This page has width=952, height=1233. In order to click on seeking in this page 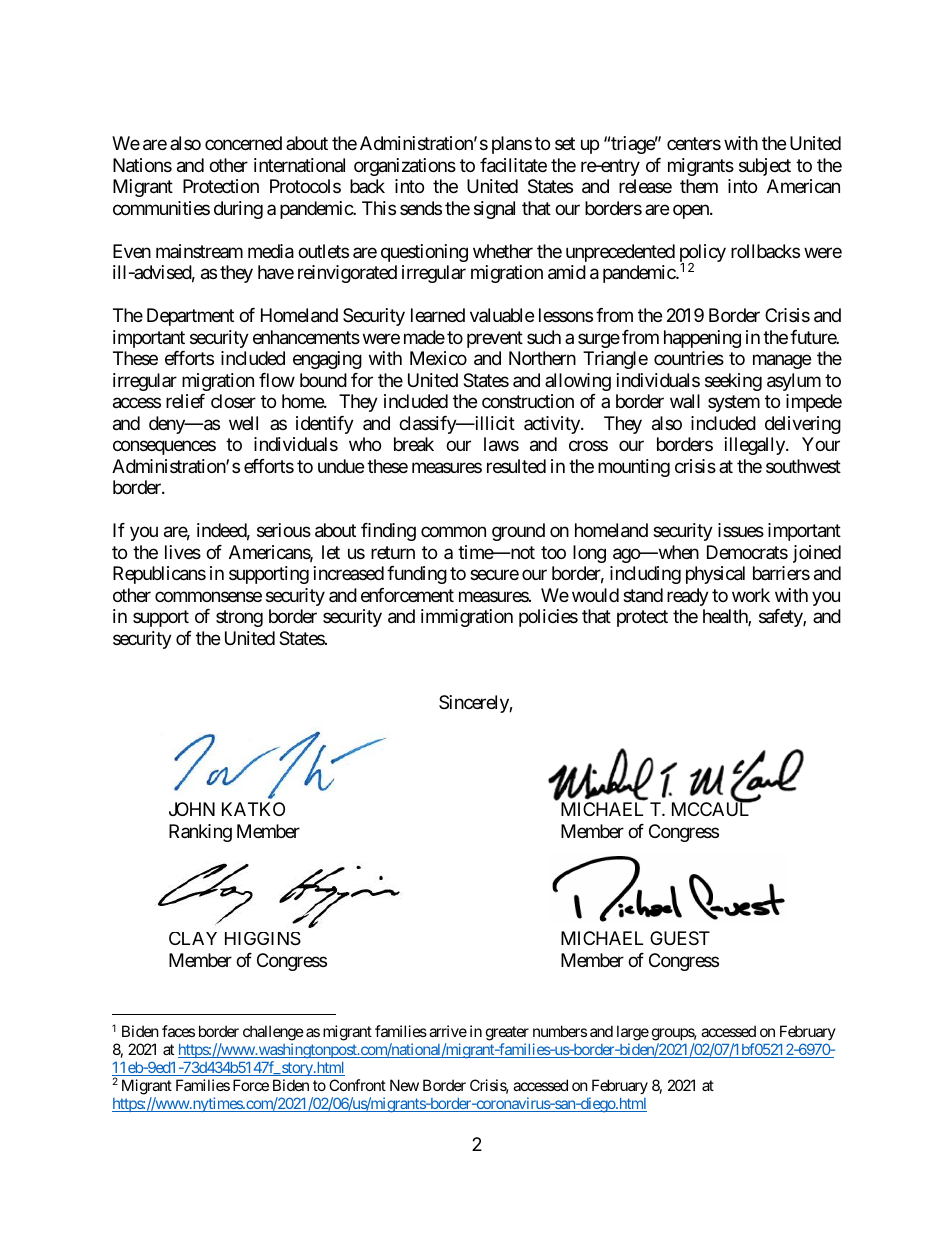, I will do `click(733, 382)`.
